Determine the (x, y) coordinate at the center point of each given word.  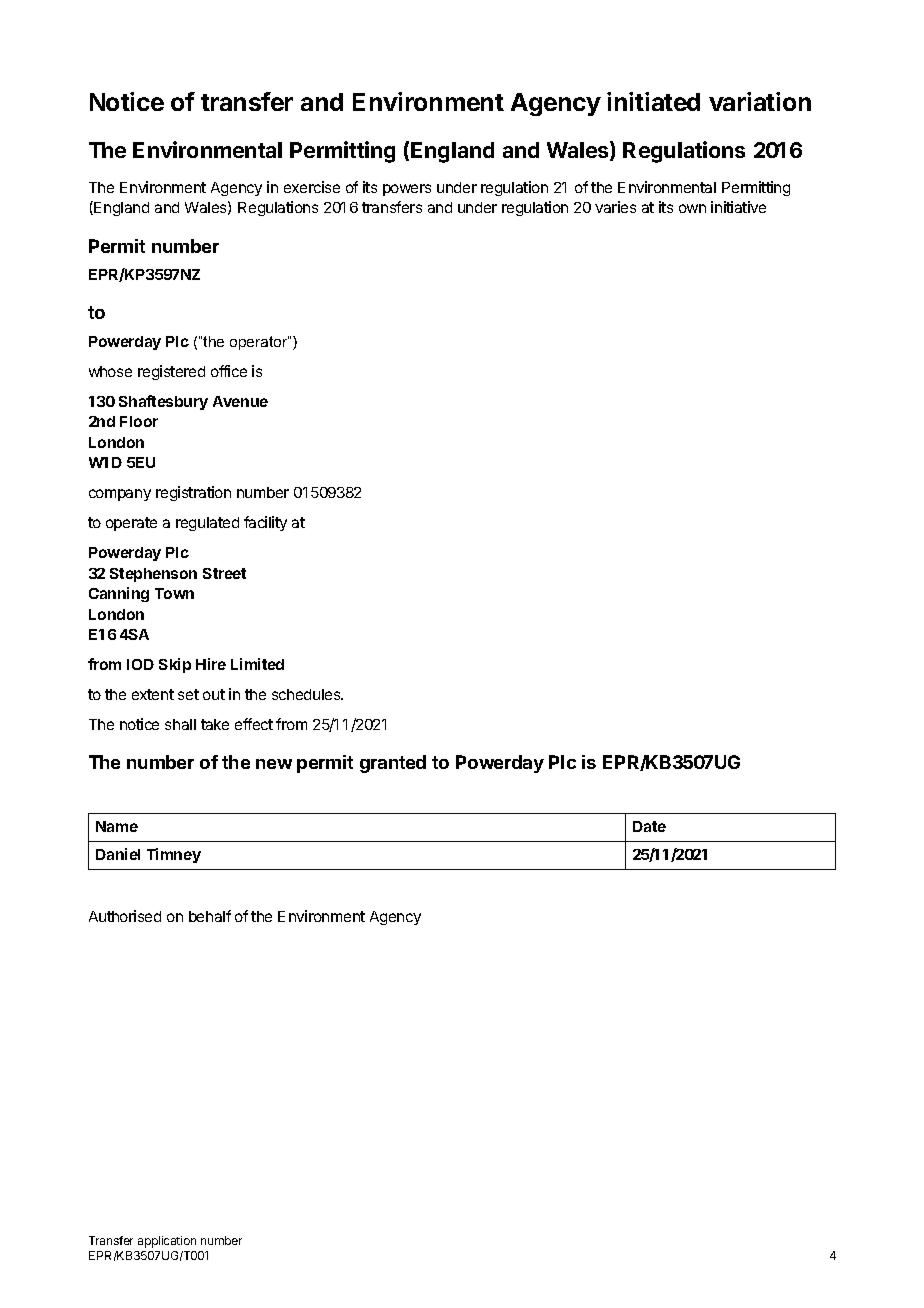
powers (407, 190)
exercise (312, 187)
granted (393, 764)
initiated (653, 101)
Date (649, 826)
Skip (175, 665)
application (167, 1242)
